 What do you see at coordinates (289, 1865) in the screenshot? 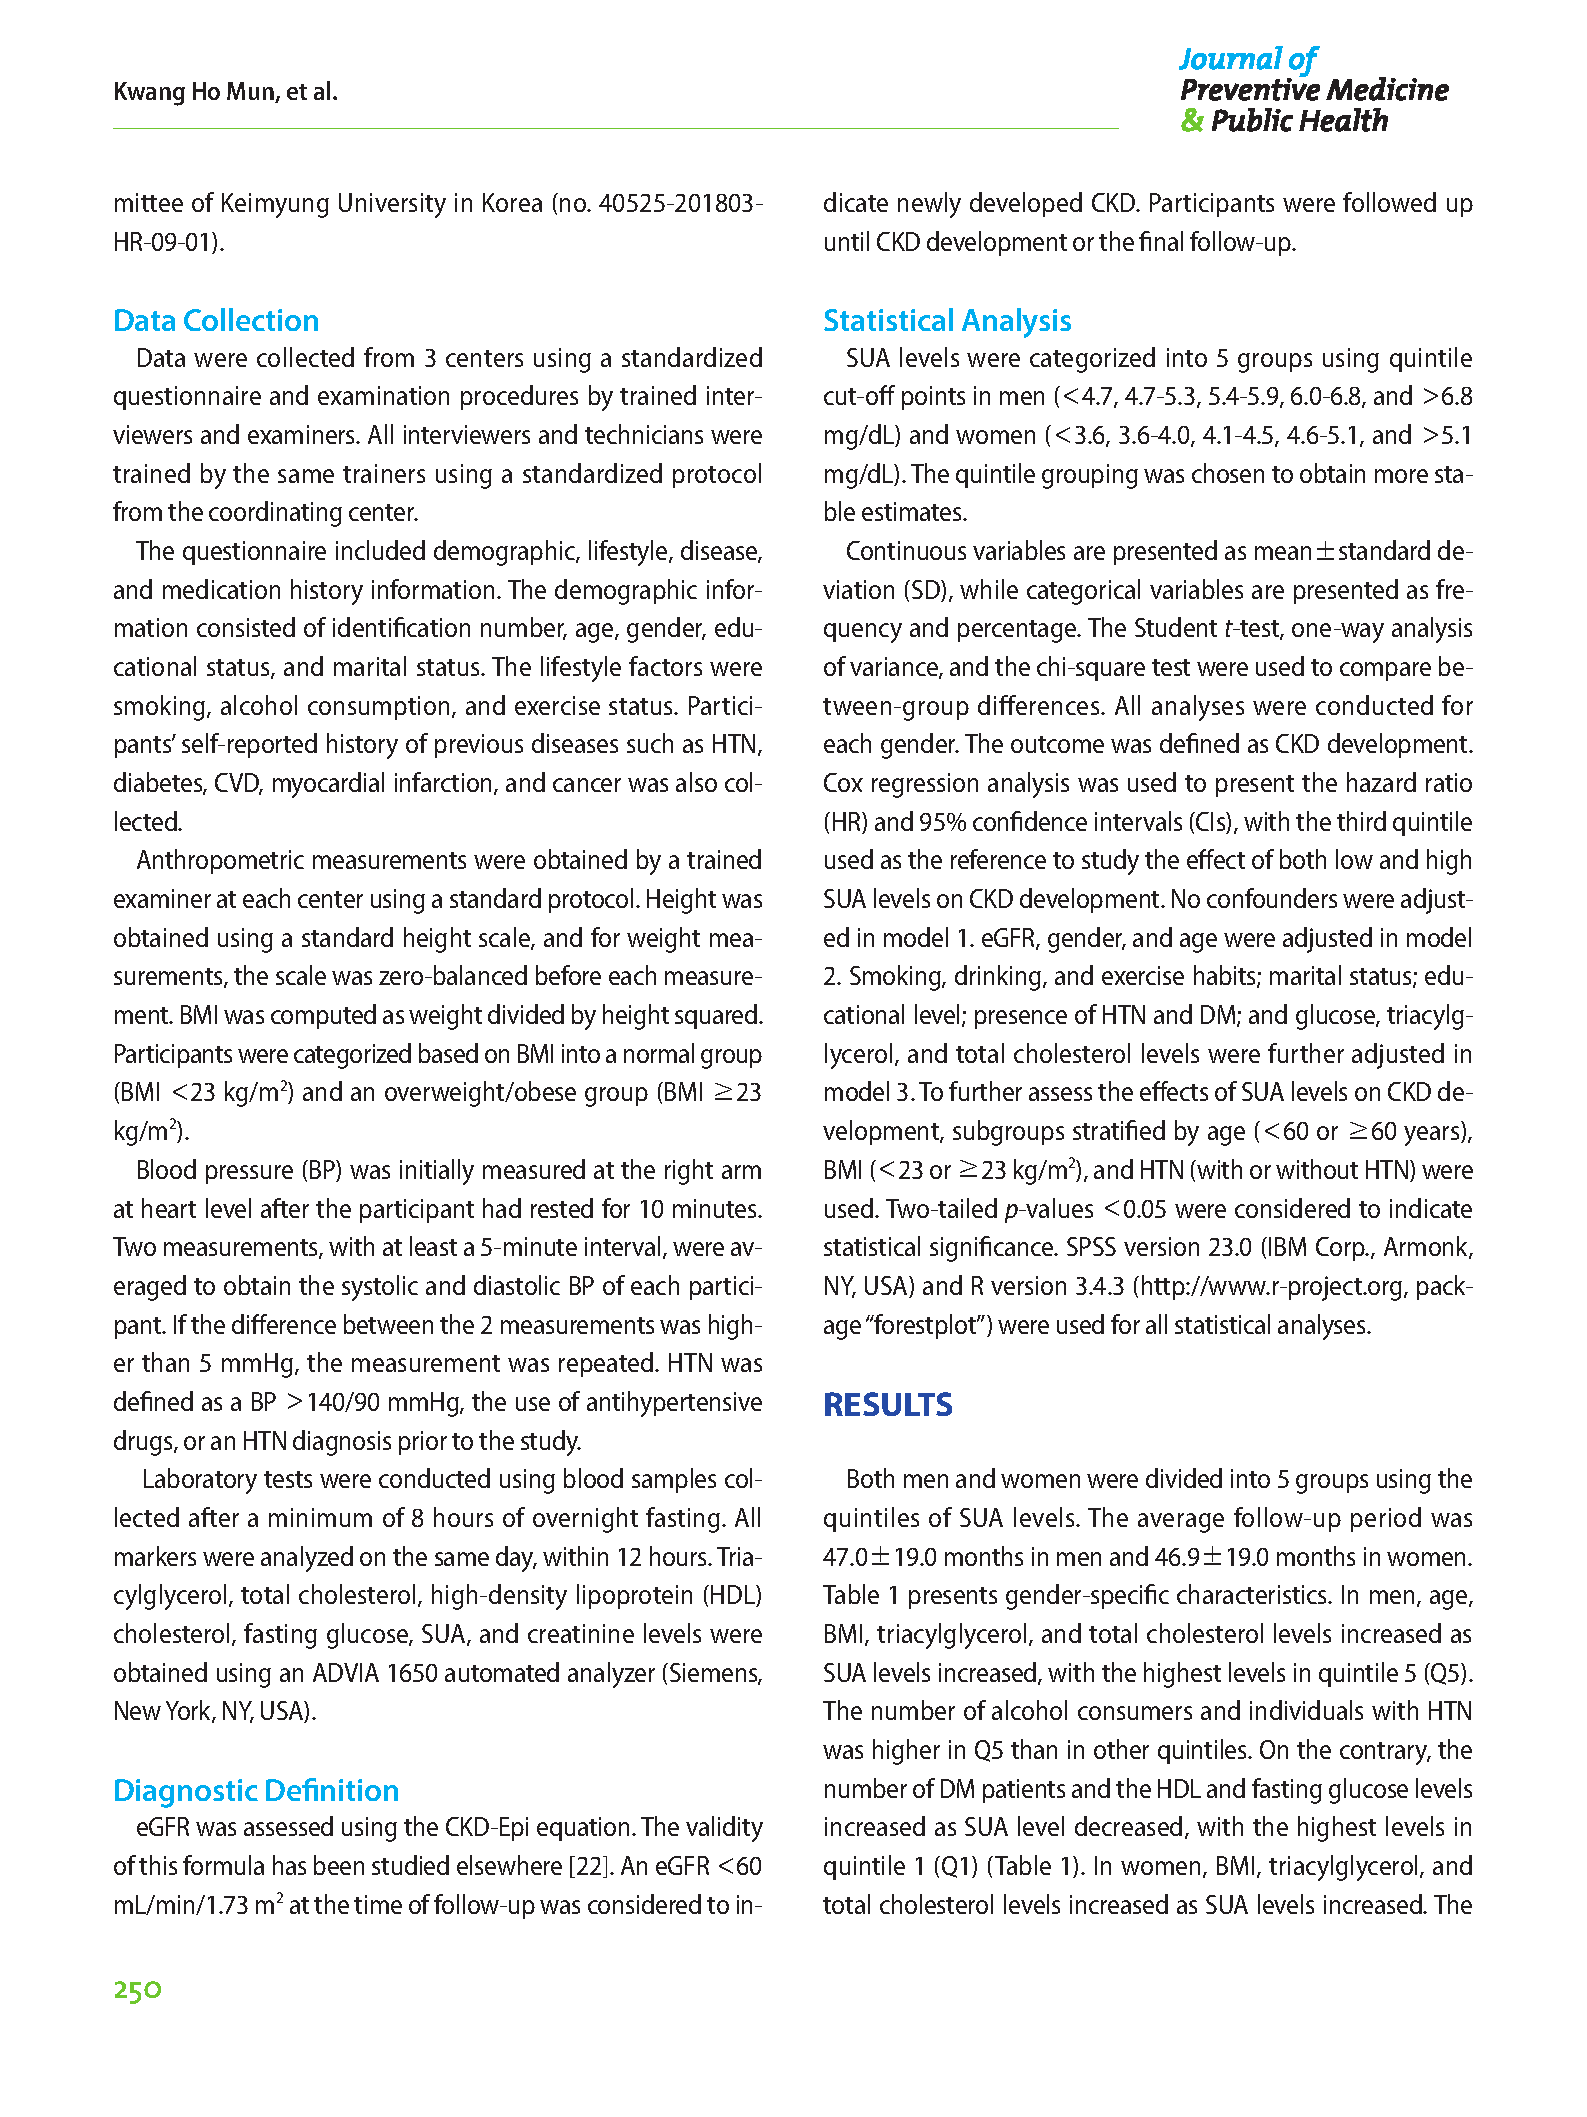
I see `has` at bounding box center [289, 1865].
